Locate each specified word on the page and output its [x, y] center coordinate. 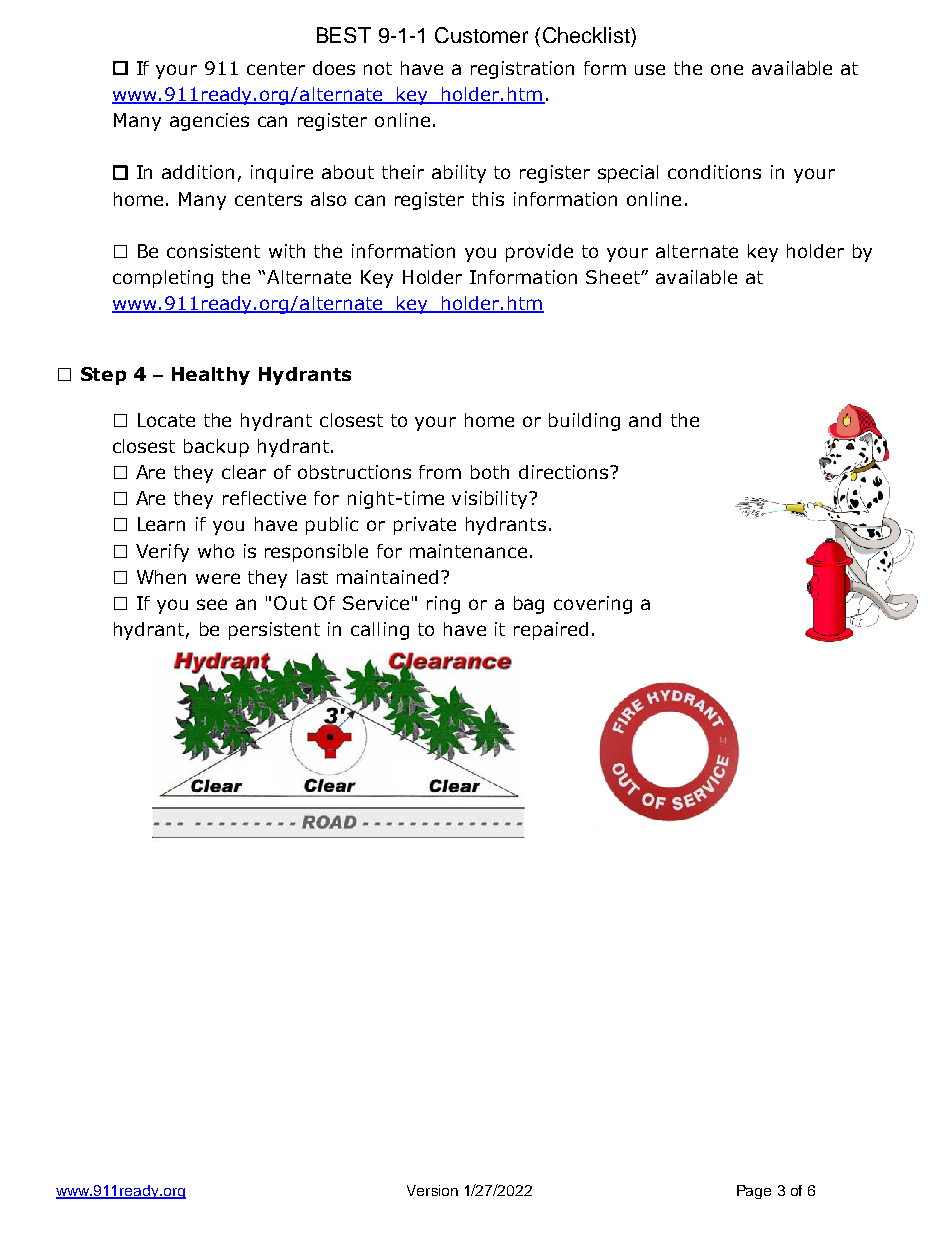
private [425, 526]
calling [380, 631]
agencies [209, 122]
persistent [274, 631]
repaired [551, 631]
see [212, 604]
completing [163, 279]
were [218, 578]
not [378, 68]
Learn [161, 524]
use [650, 69]
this [488, 199]
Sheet [614, 277]
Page [754, 1192]
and [645, 420]
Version [432, 1190]
